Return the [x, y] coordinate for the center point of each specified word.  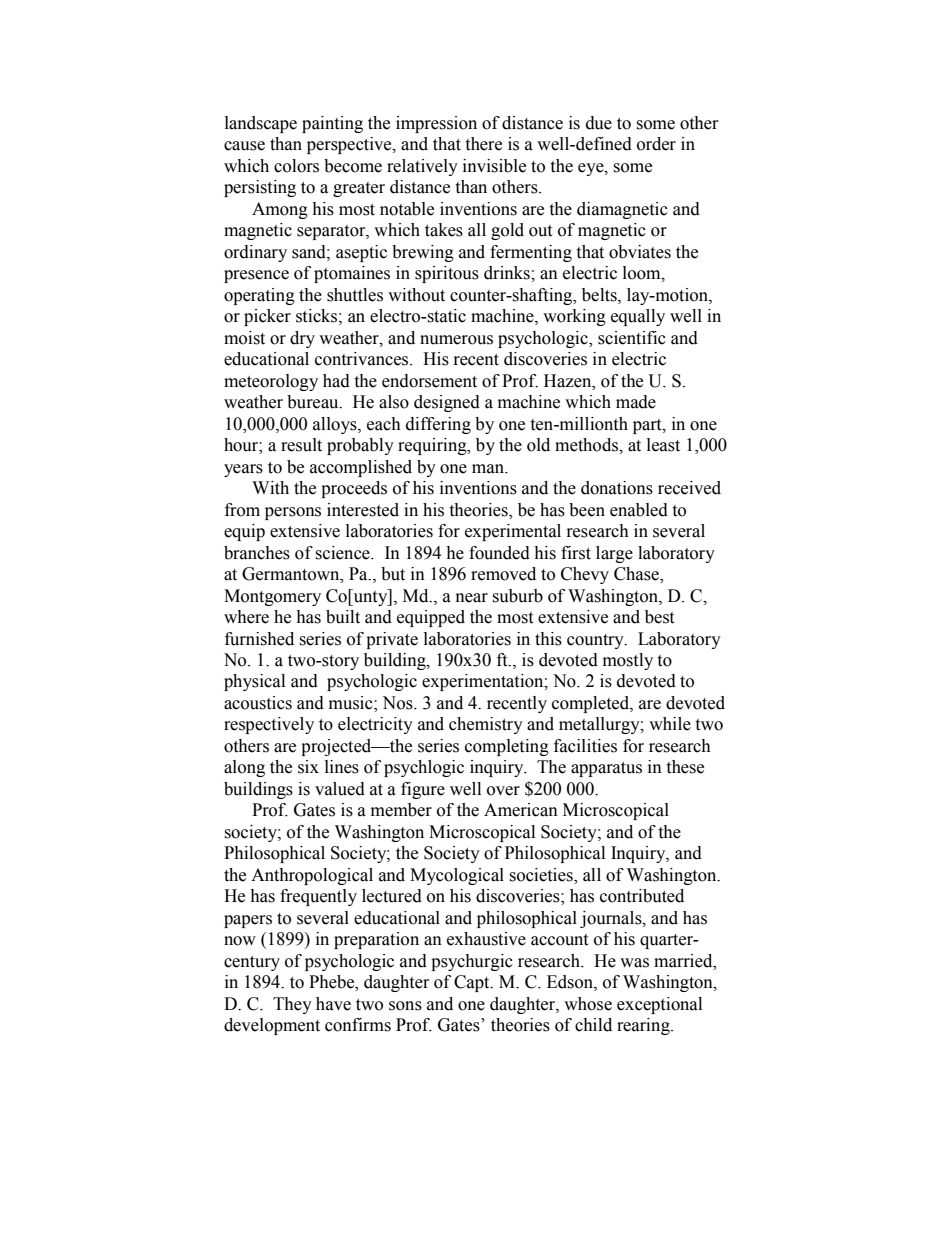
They [292, 1005]
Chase [637, 575]
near [472, 598]
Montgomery [272, 597]
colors [296, 166]
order [656, 144]
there [483, 144]
